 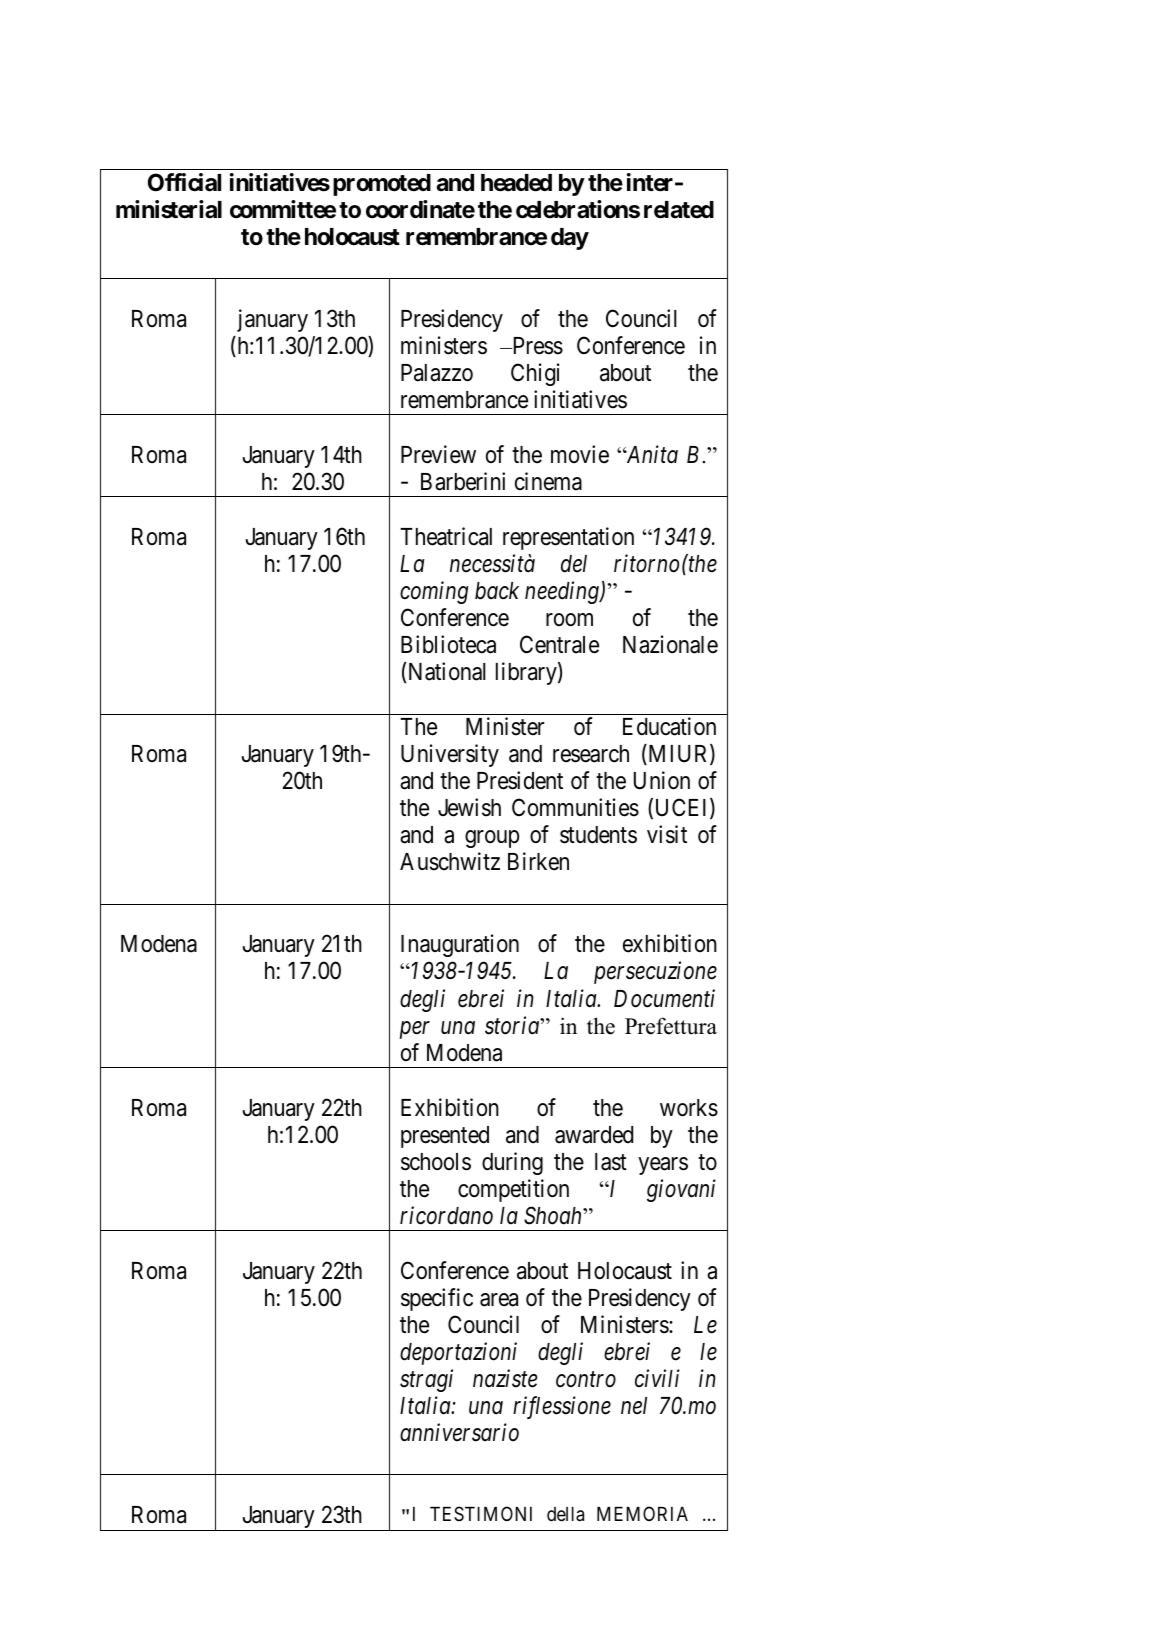 I want to click on promoted, so click(x=382, y=185).
